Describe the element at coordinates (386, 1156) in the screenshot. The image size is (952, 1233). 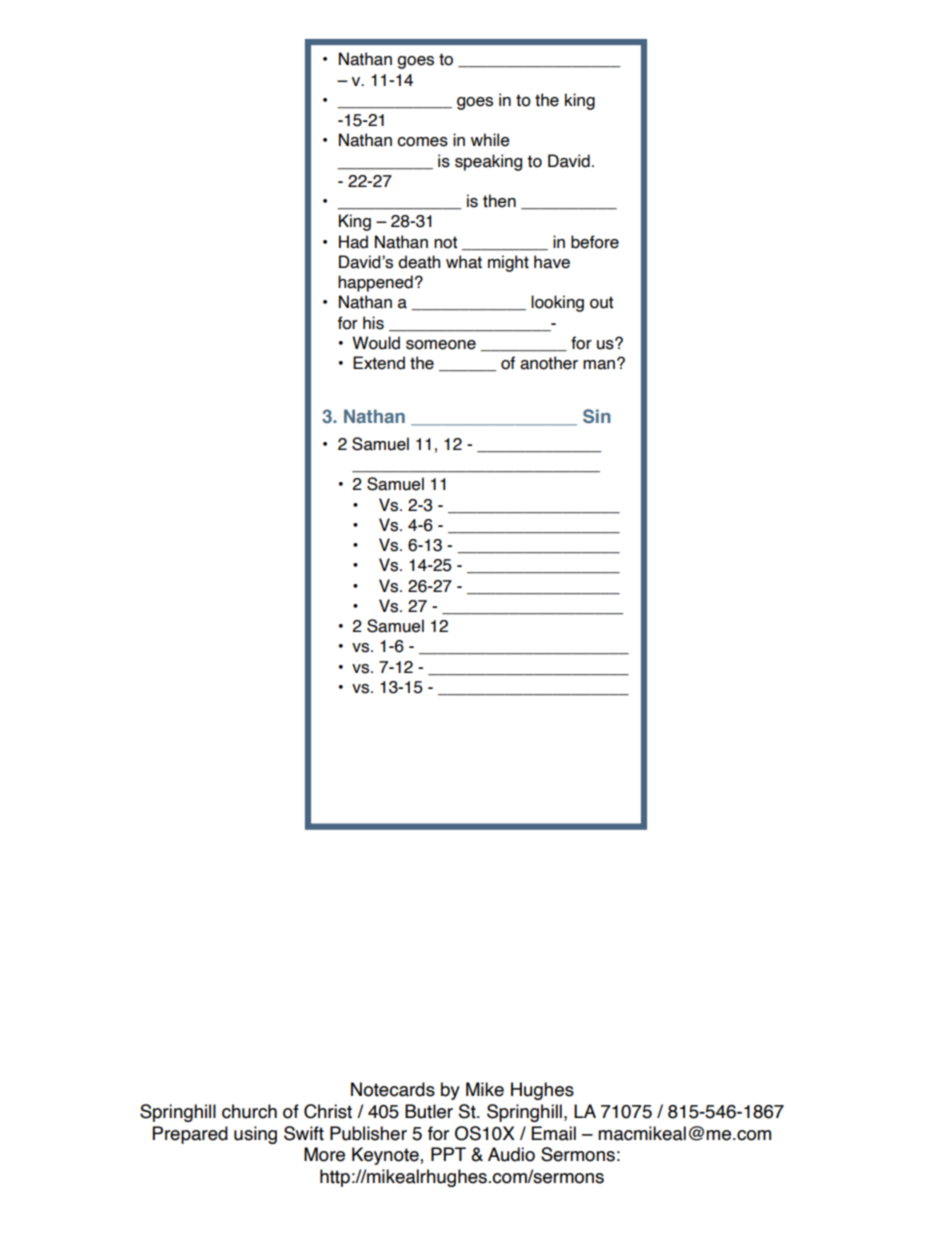
I see `Keynote` at that location.
